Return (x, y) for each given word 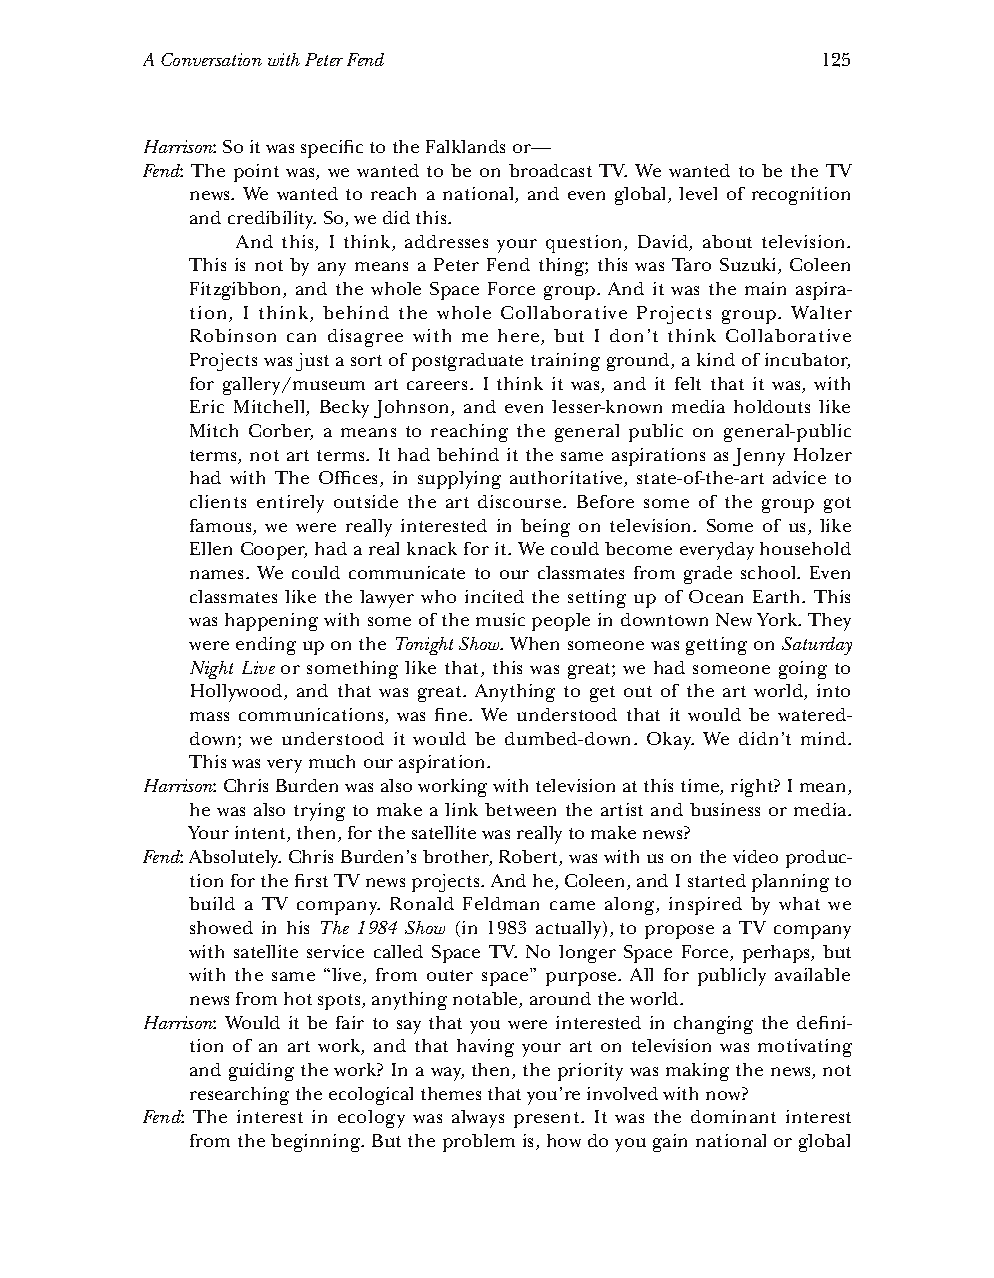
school (770, 572)
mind (825, 738)
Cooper (274, 551)
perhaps (778, 954)
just (312, 362)
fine (452, 714)
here (520, 337)
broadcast (550, 170)
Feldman (501, 903)
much (332, 761)
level (698, 193)
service (335, 951)
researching (239, 1096)
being (545, 528)
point (256, 173)
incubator (807, 361)
